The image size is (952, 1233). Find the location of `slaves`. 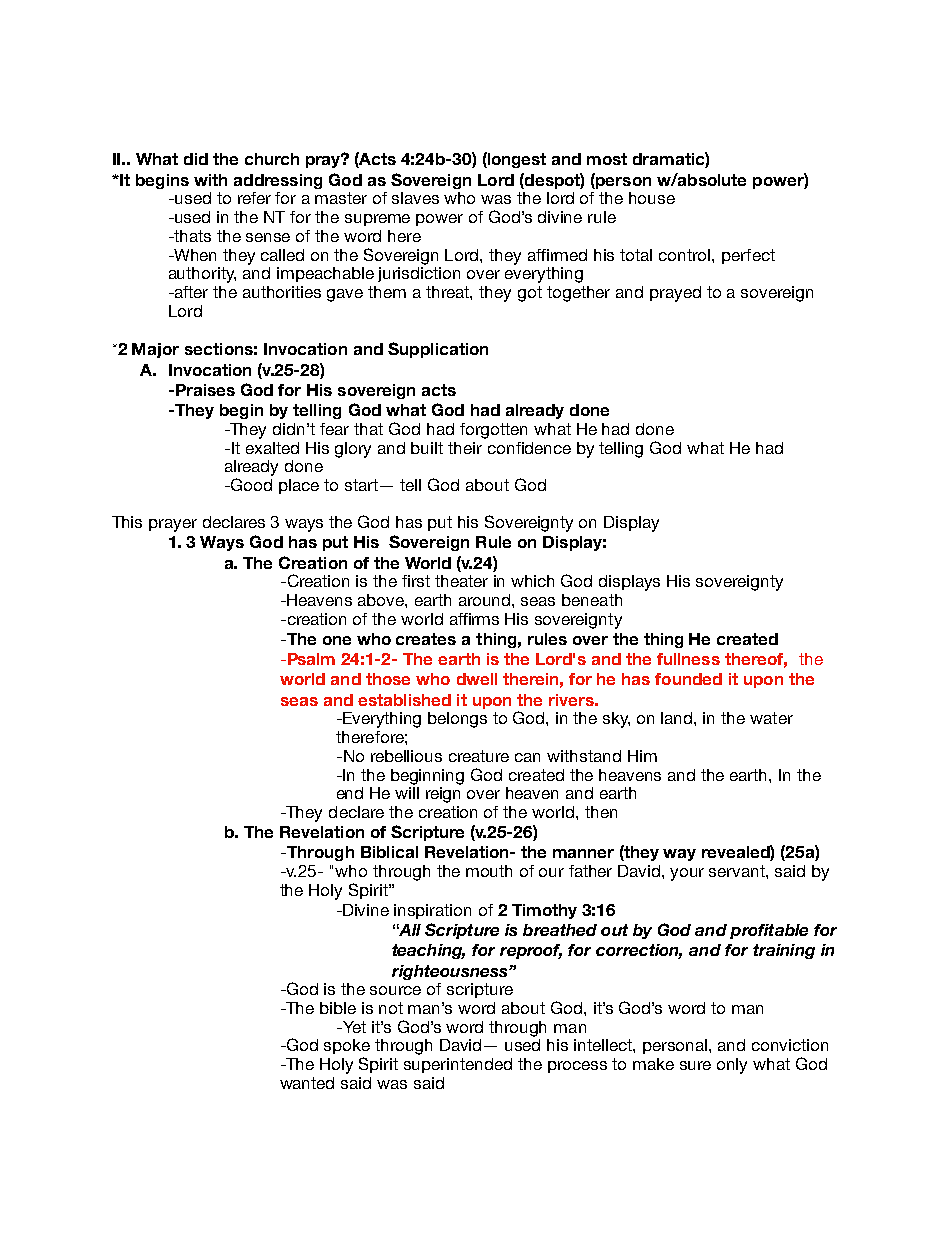

slaves is located at coordinates (415, 198).
